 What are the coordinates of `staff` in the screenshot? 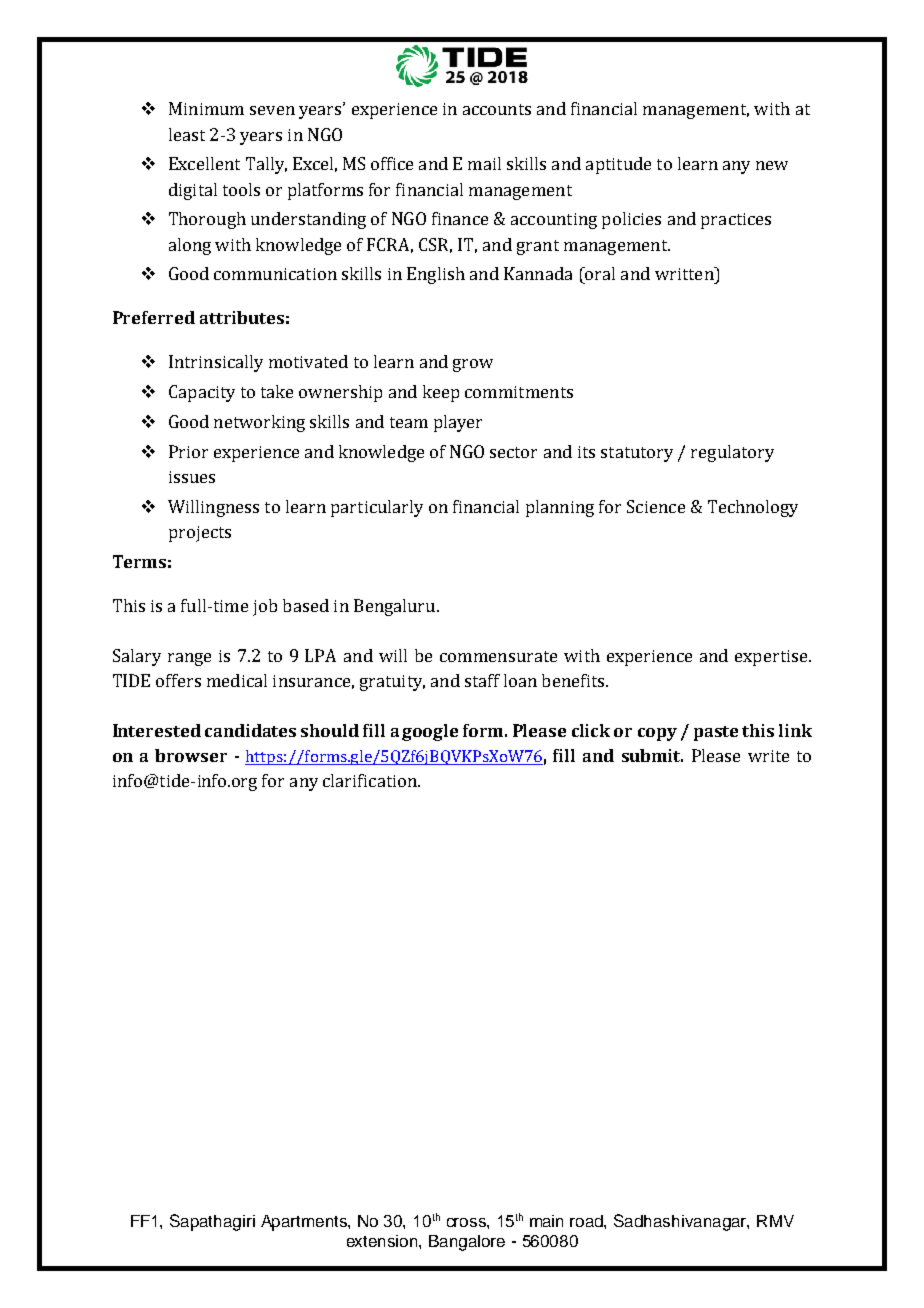 It's located at (482, 680).
